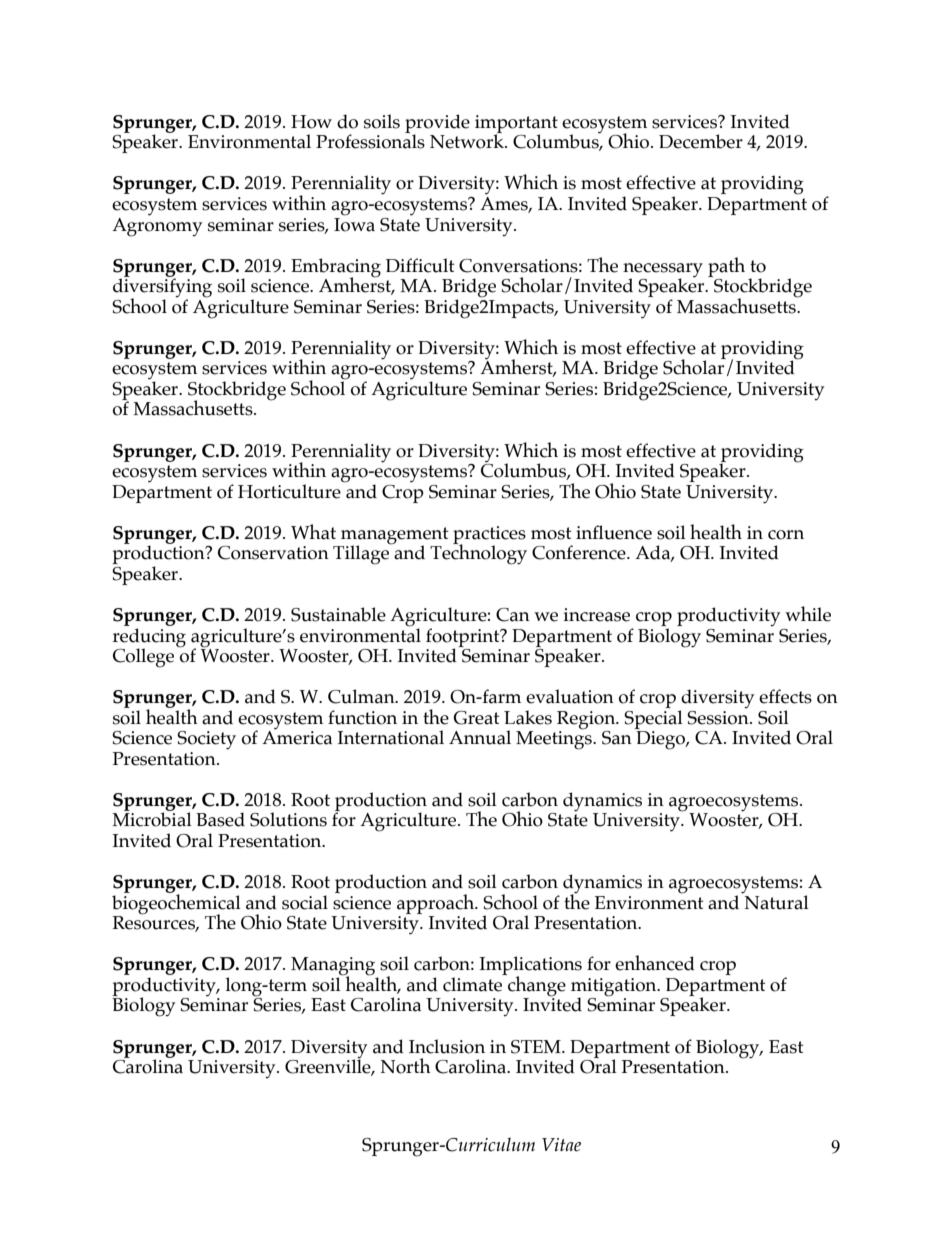 The height and width of the screenshot is (1233, 952). Describe the element at coordinates (220, 819) in the screenshot. I see `Based` at that location.
